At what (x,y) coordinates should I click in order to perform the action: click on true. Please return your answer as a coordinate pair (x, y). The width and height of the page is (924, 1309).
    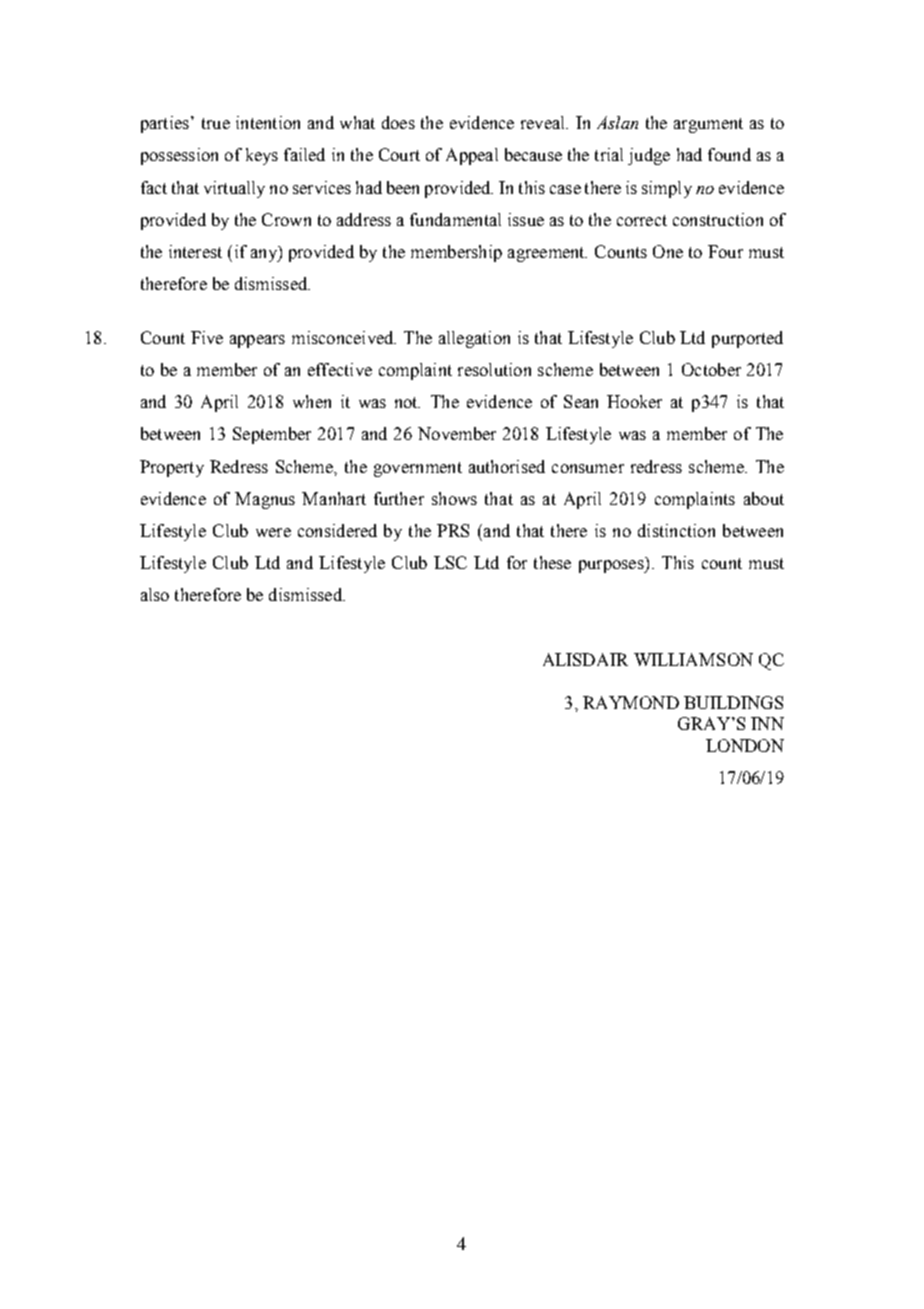
    Looking at the image, I should click on (216, 123).
